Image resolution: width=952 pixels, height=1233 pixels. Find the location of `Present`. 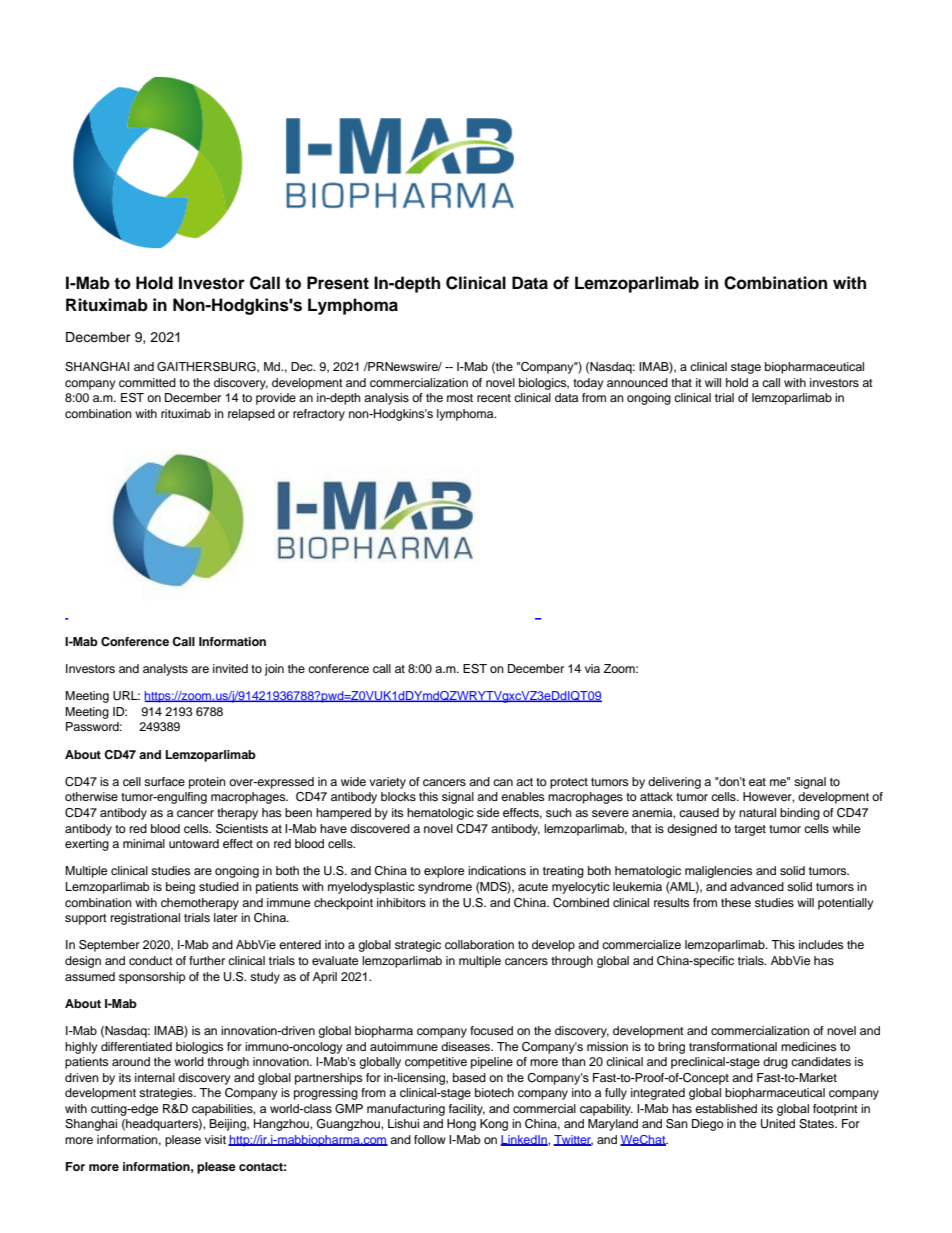

Present is located at coordinates (338, 283).
